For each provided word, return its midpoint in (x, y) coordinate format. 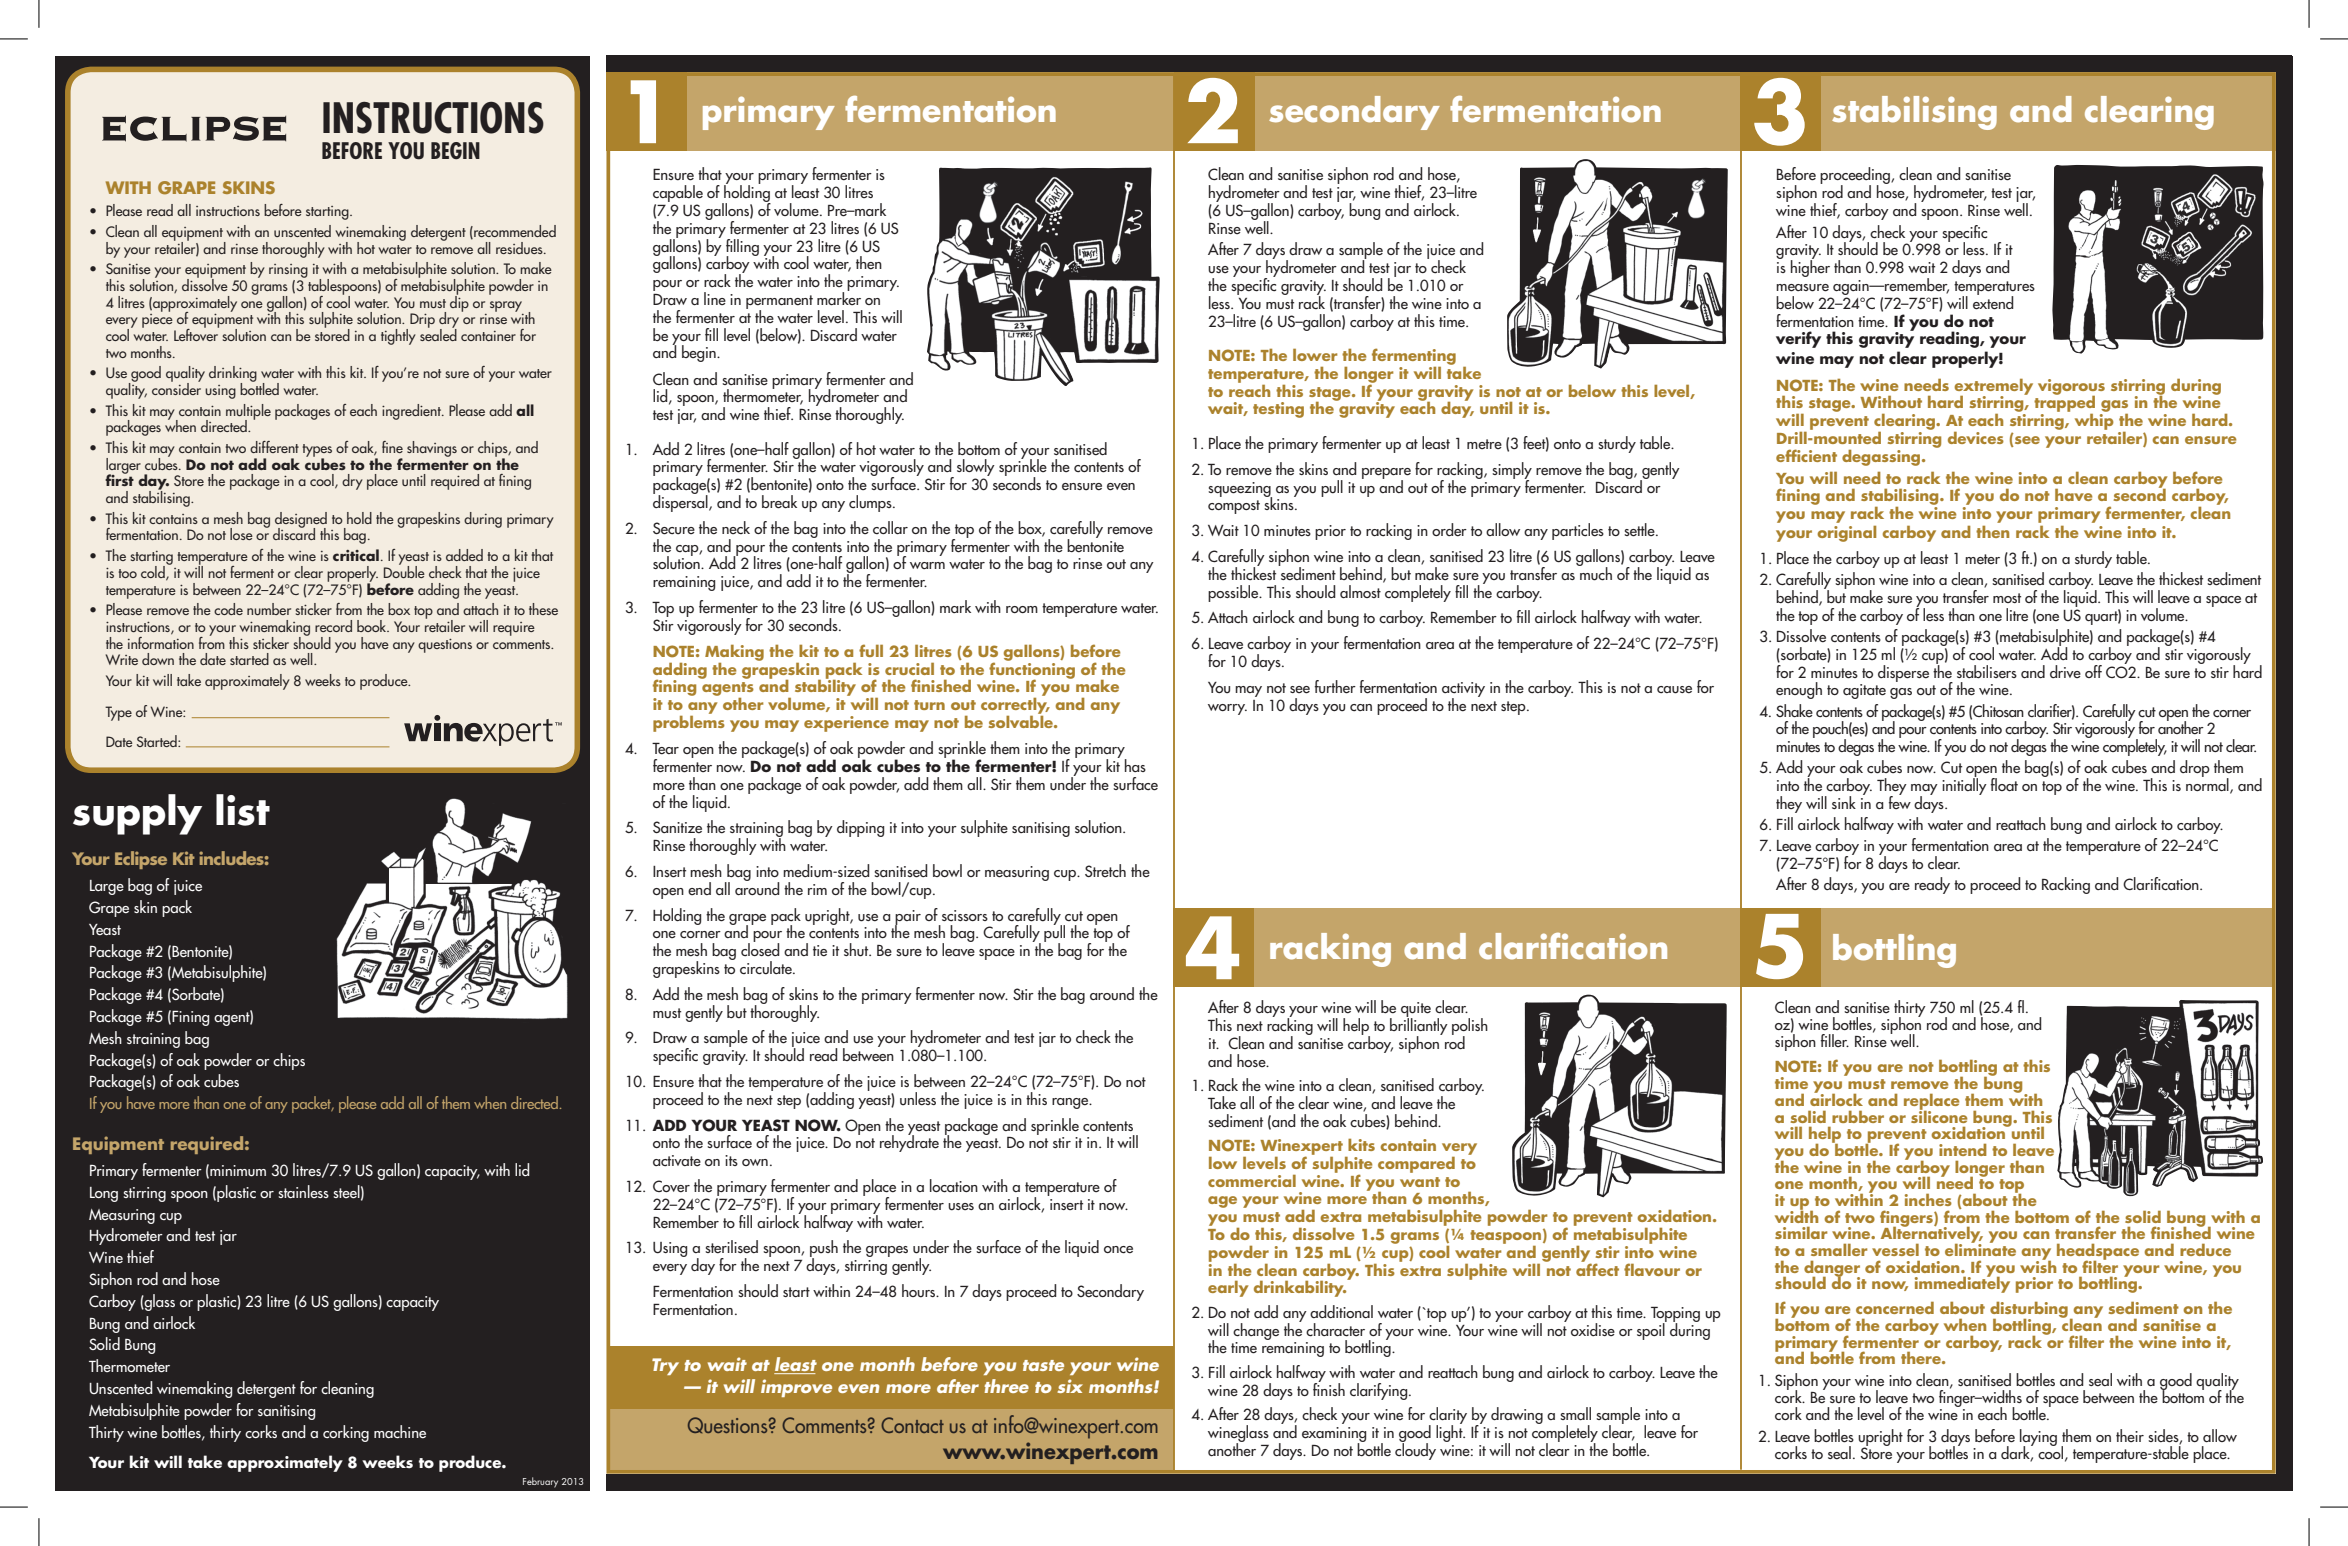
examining (1334, 1435)
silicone (1939, 1115)
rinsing (288, 271)
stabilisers (1987, 672)
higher (1810, 267)
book (373, 626)
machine (400, 1431)
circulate (767, 968)
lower (1315, 354)
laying (2038, 1438)
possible (1234, 593)
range (1071, 1103)
